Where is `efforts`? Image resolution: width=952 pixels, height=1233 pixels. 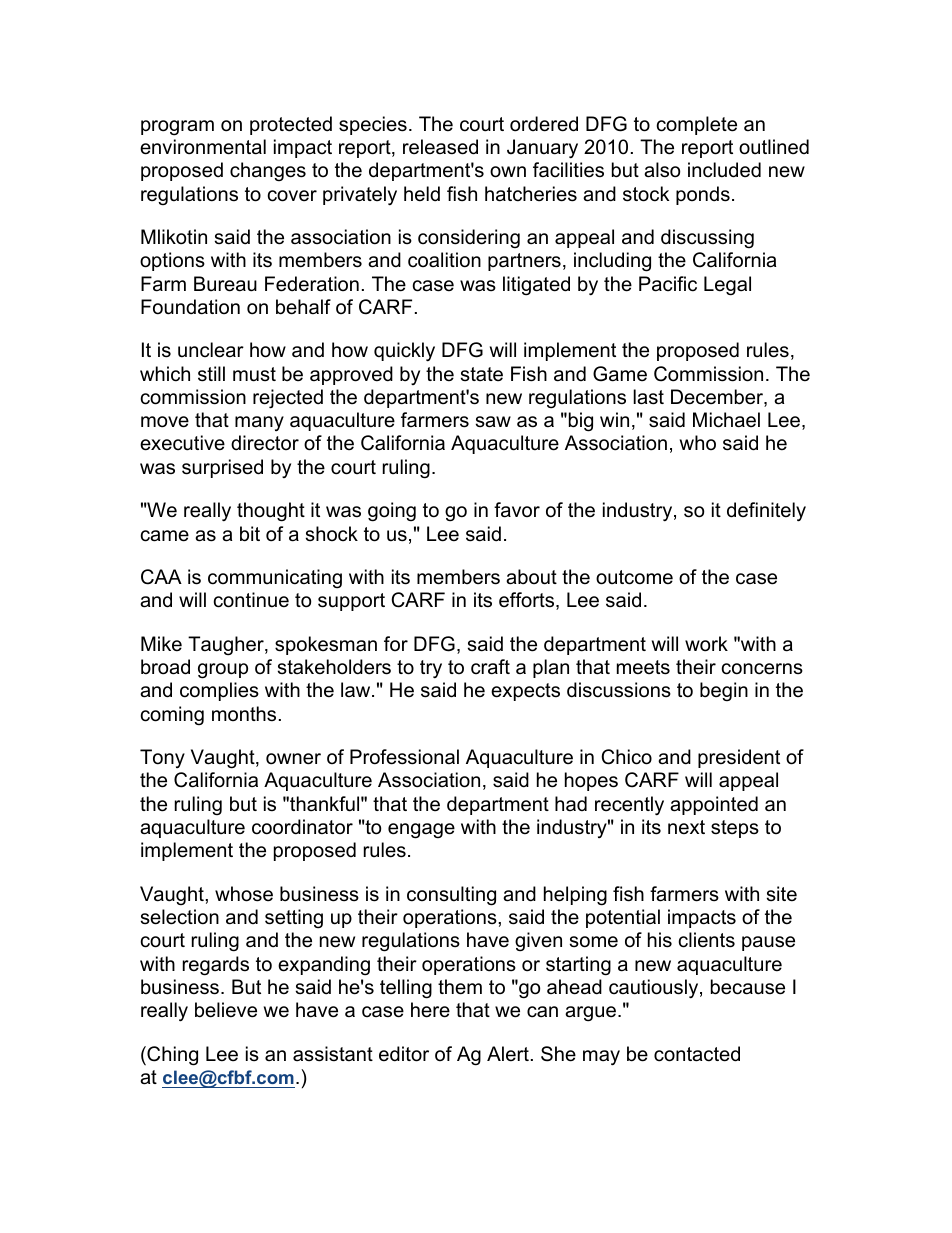
efforts is located at coordinates (528, 601).
